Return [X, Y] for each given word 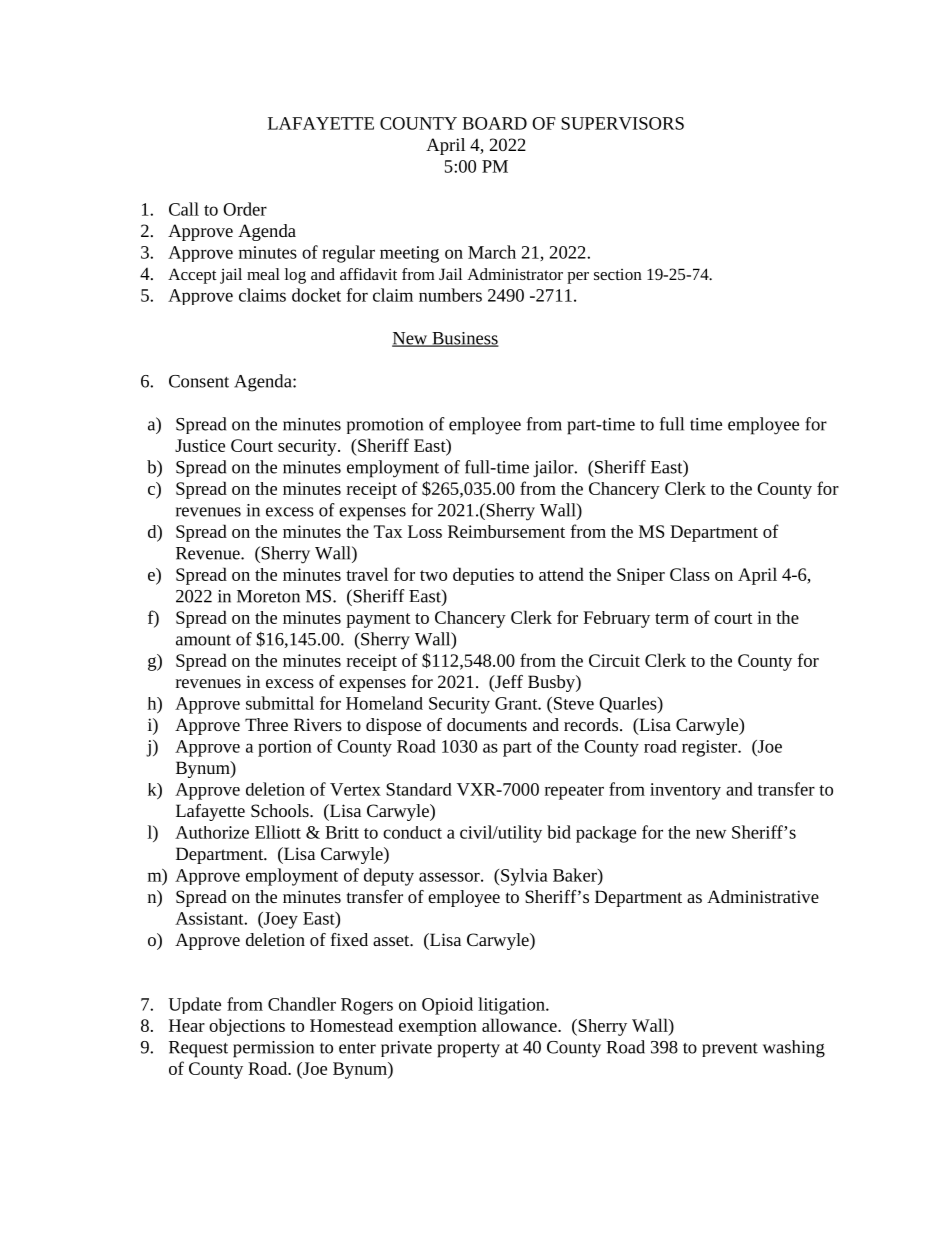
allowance [520, 1025]
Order [245, 209]
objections [247, 1027]
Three [266, 724]
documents [487, 724]
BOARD [494, 123]
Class [690, 574]
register [711, 748]
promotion [385, 426]
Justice [200, 445]
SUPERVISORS [622, 123]
